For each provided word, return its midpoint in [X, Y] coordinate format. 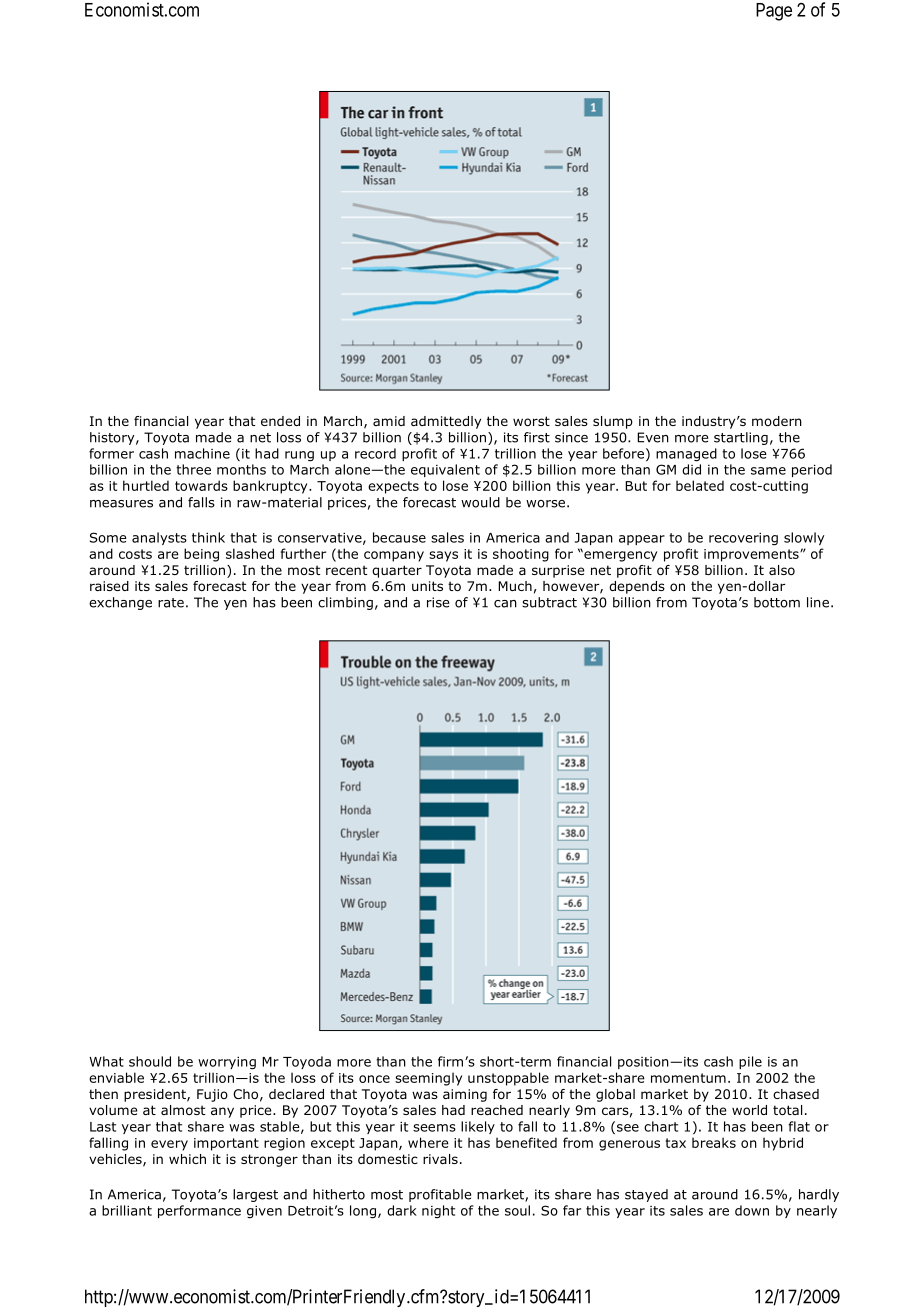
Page [774, 12]
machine [202, 453]
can [505, 604]
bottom [777, 602]
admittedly [446, 422]
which [187, 1159]
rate [171, 603]
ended [280, 421]
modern [777, 421]
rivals [440, 1159]
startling [741, 438]
